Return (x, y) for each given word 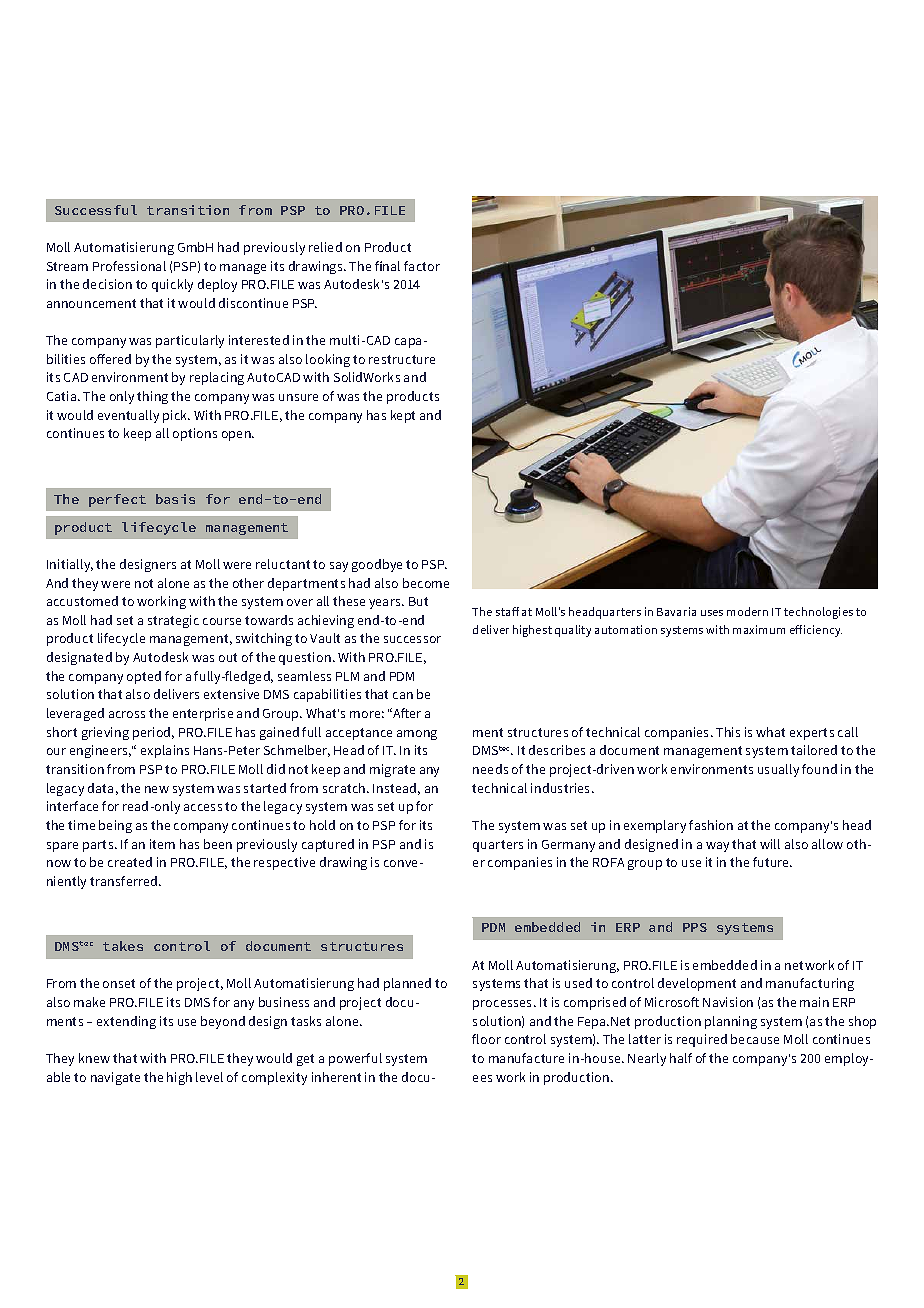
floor (486, 1039)
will (770, 844)
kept (403, 416)
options (195, 434)
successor (412, 639)
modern (747, 611)
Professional (129, 266)
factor (422, 266)
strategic (173, 621)
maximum (759, 629)
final (387, 266)
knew (94, 1058)
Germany (568, 846)
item (162, 844)
